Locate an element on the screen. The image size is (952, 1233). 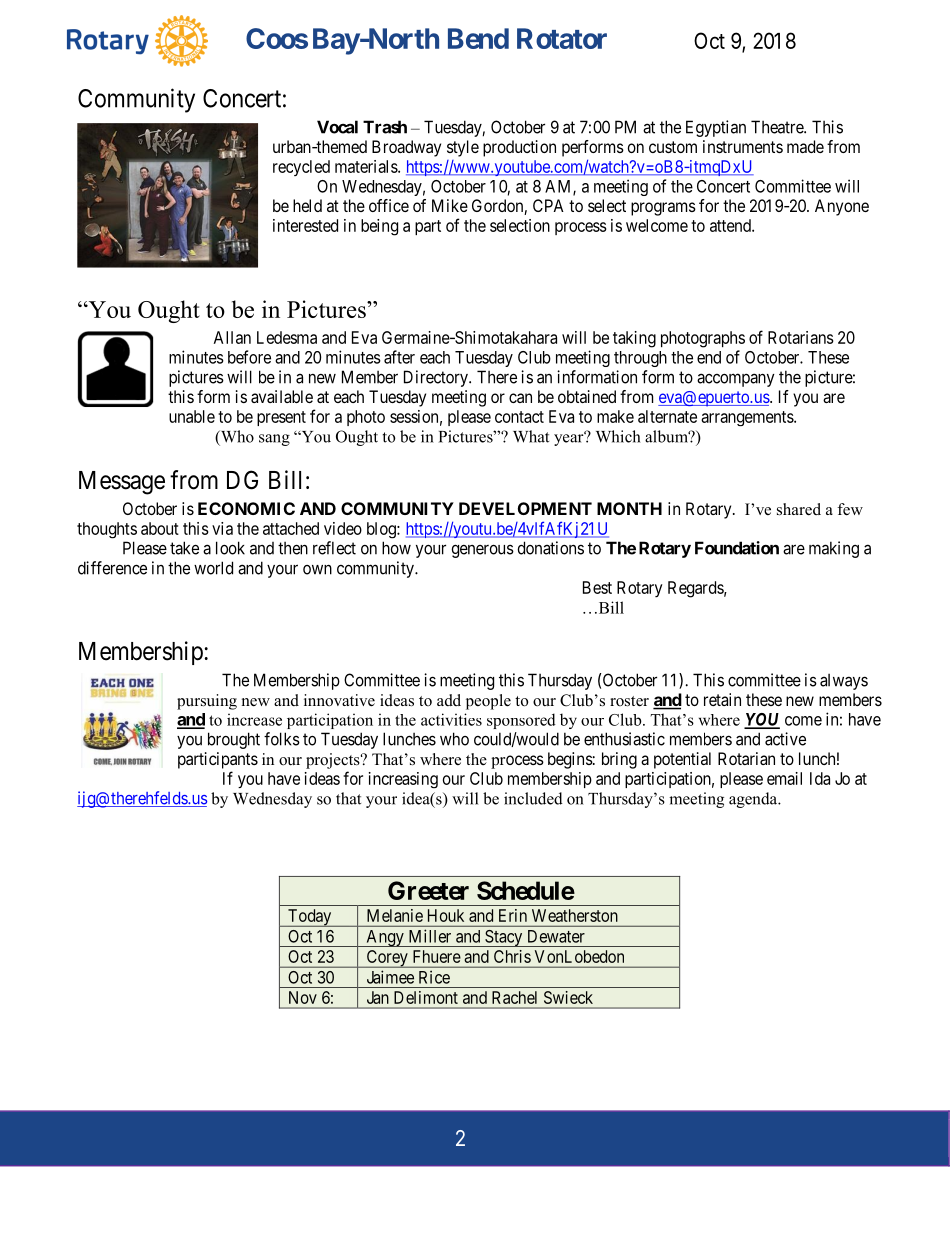
accompany is located at coordinates (736, 380).
